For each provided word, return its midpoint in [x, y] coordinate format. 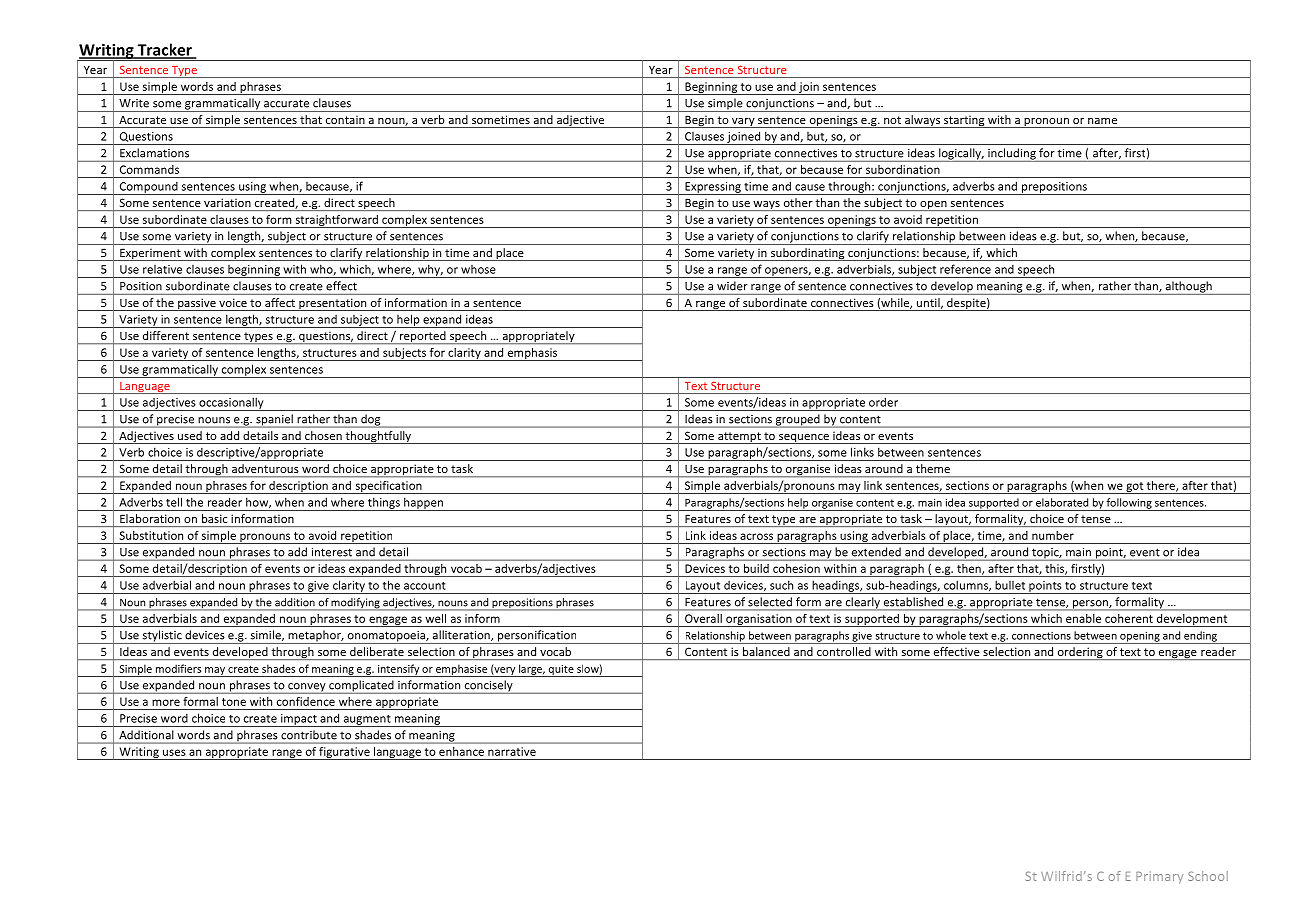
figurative [344, 753]
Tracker [164, 50]
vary [743, 123]
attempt [739, 438]
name [1102, 121]
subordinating [807, 254]
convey [307, 688]
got [1134, 488]
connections [1041, 636]
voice [233, 303]
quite [561, 671]
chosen [323, 435]
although [1188, 288]
